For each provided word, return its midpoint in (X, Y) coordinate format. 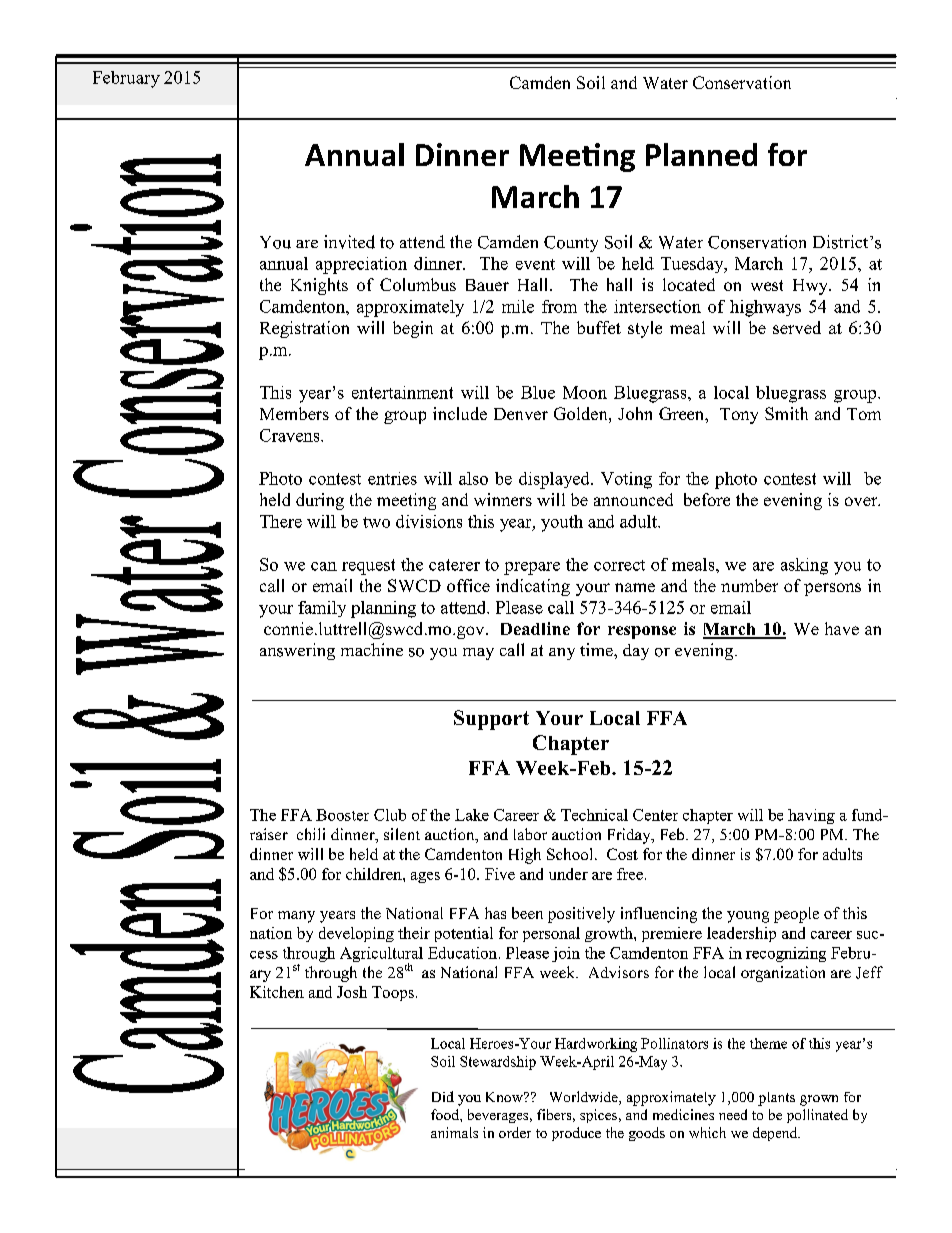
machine (372, 649)
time (597, 649)
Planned (701, 154)
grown (819, 1100)
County (571, 244)
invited (349, 242)
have (842, 628)
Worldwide (585, 1098)
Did (443, 1096)
